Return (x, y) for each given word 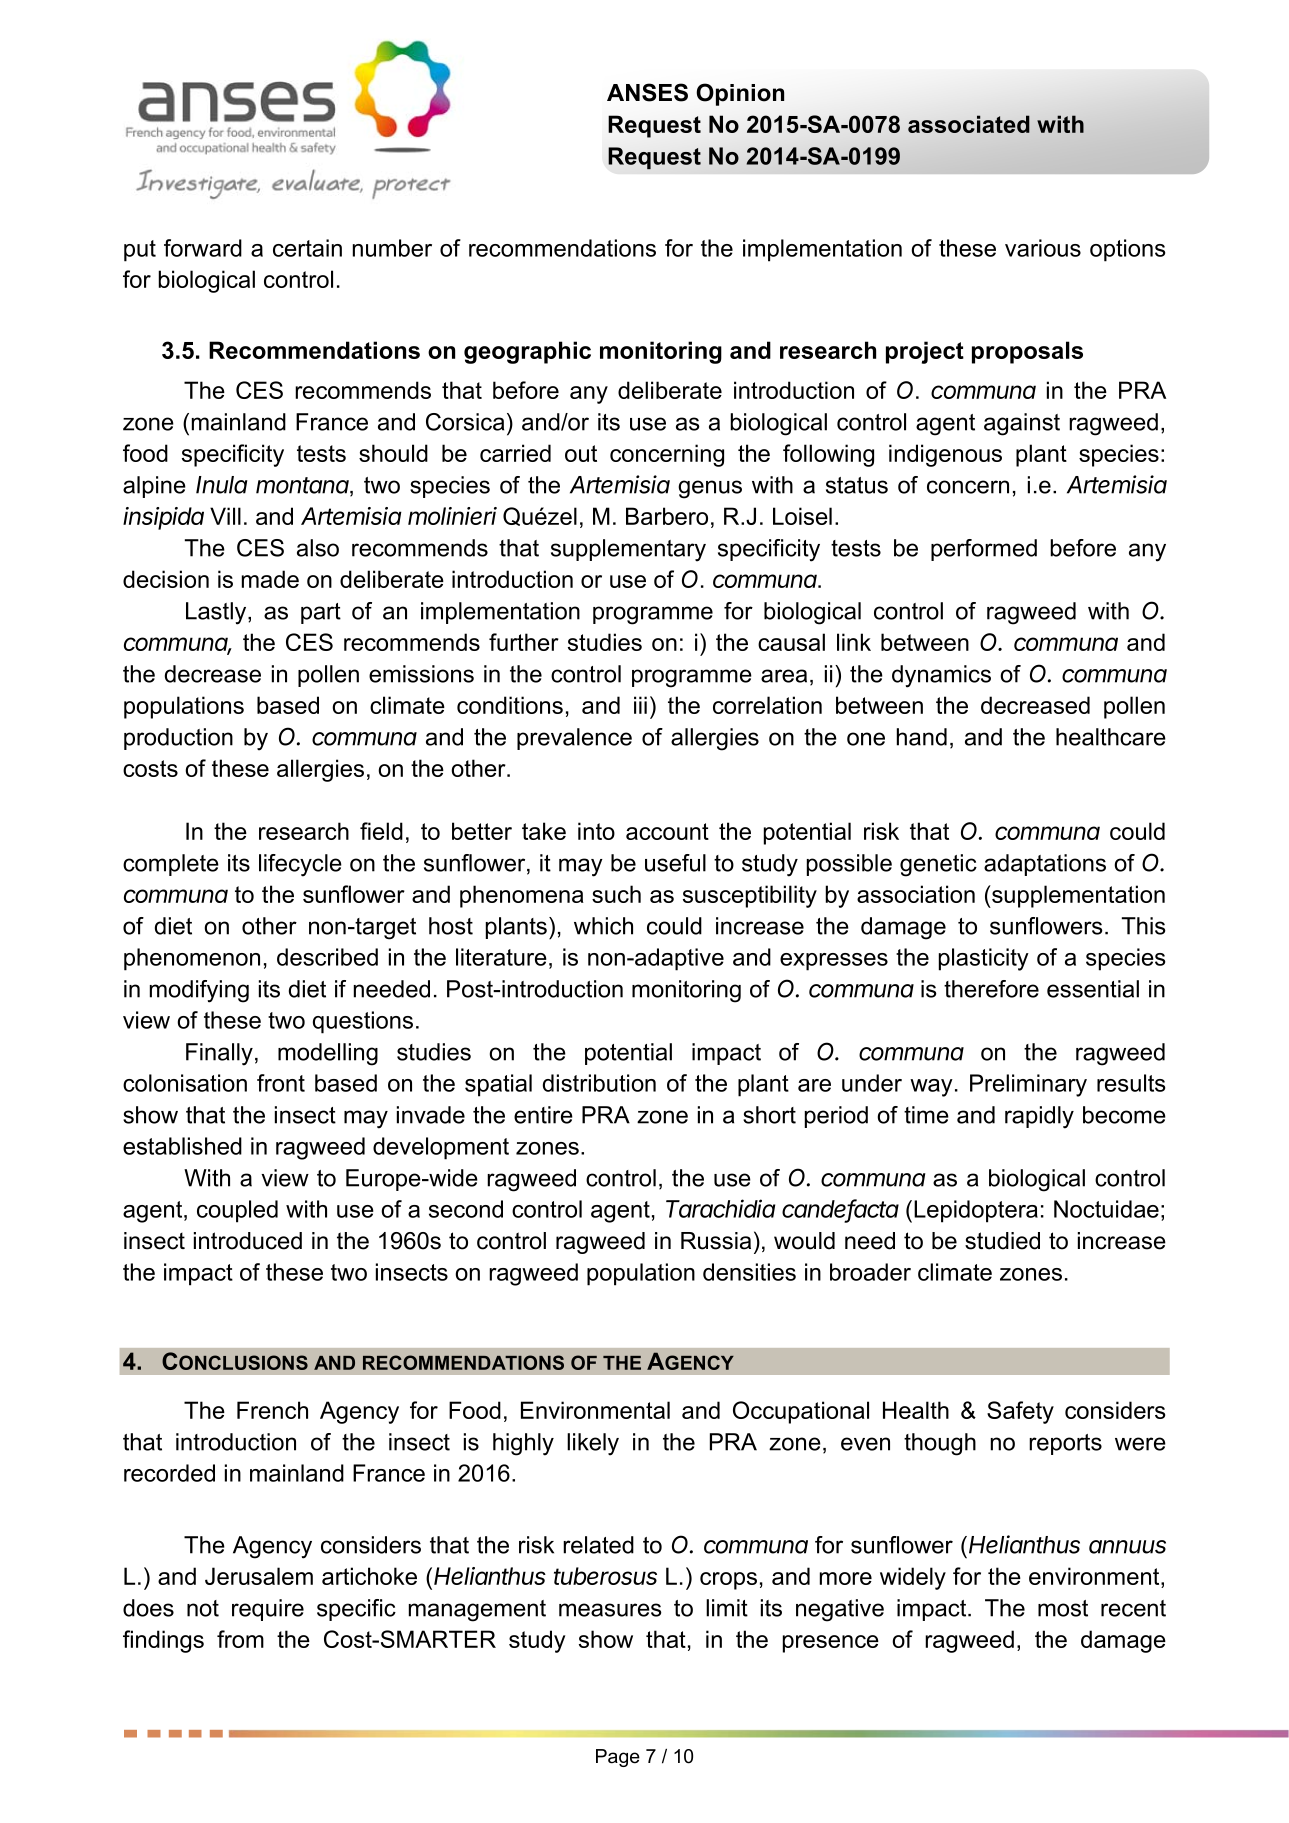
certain (307, 248)
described (327, 957)
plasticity (984, 959)
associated (969, 124)
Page (618, 1758)
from (240, 1639)
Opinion (740, 94)
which (603, 926)
